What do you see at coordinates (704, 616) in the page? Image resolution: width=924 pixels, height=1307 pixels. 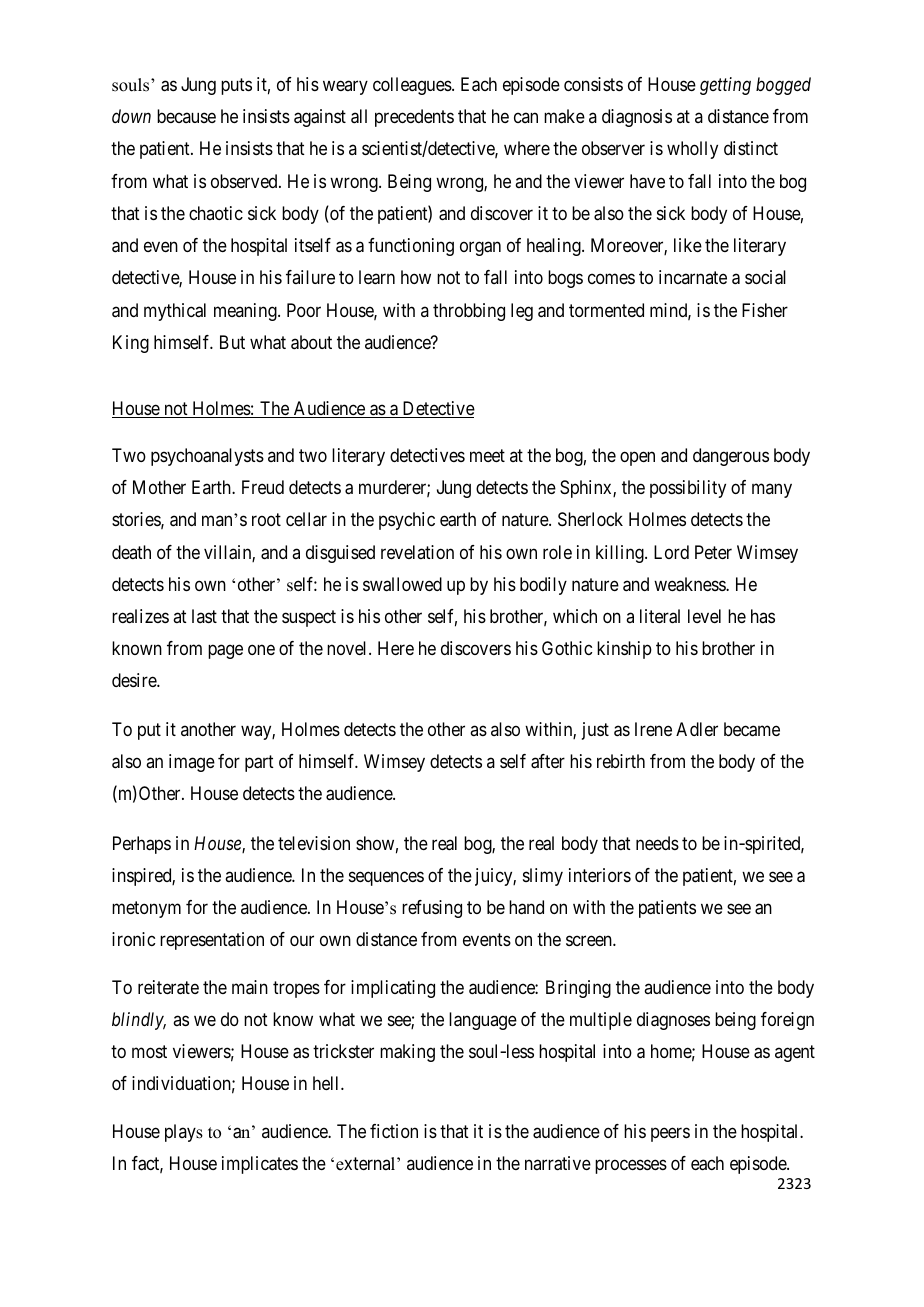 I see `level` at bounding box center [704, 616].
